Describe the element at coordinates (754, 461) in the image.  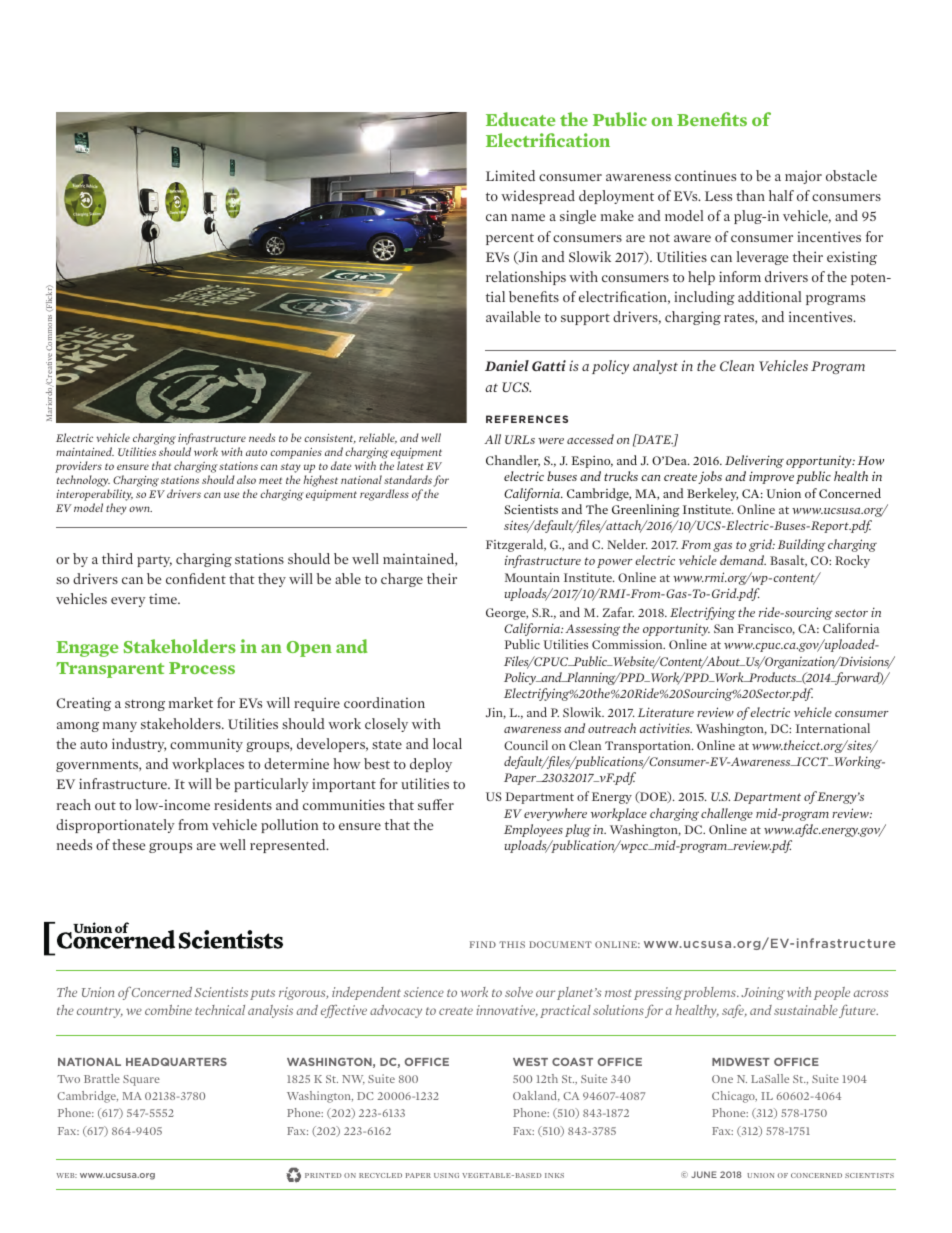
I see `Delivering` at that location.
